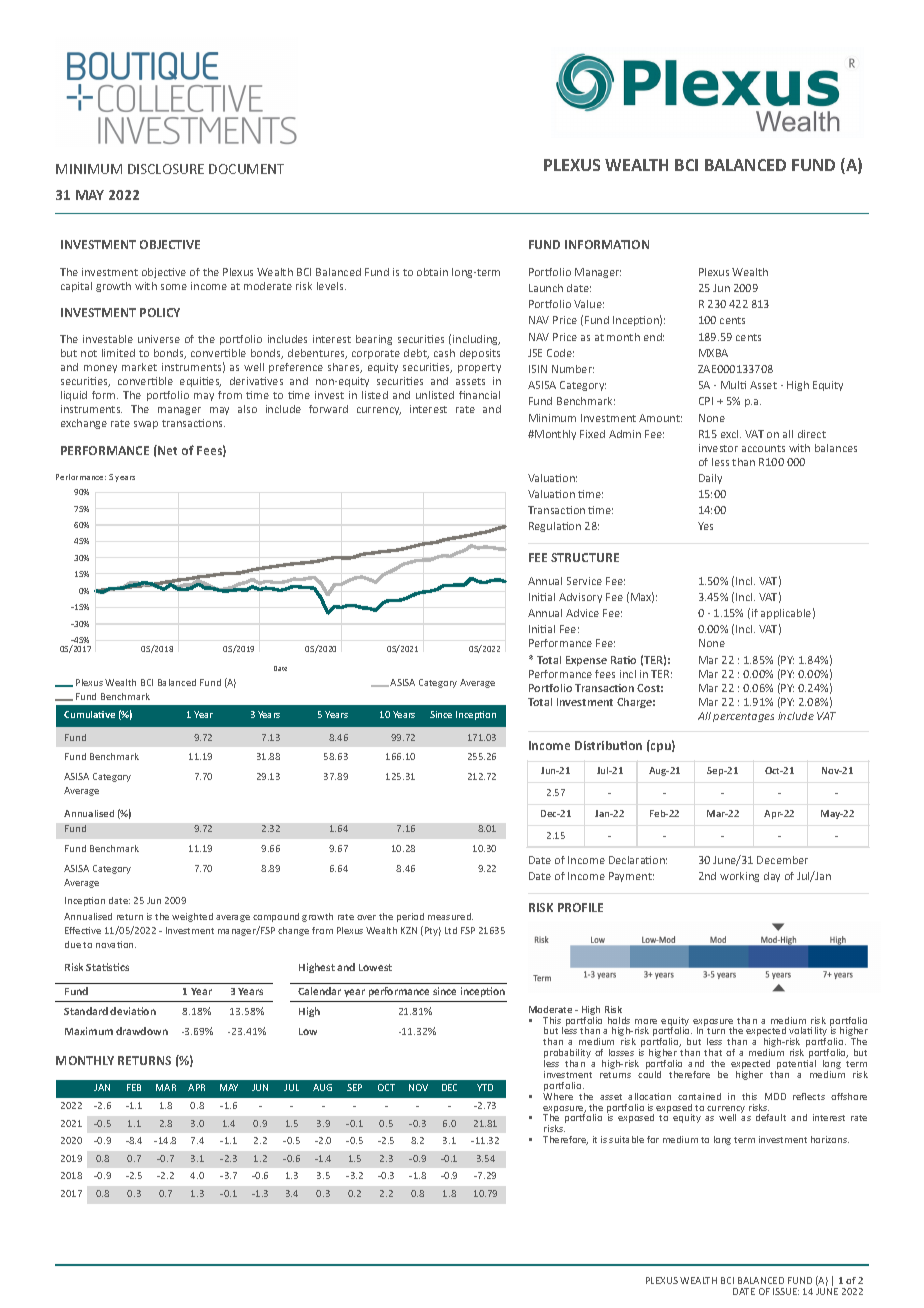  What do you see at coordinates (89, 714) in the screenshot?
I see `Cumulative` at bounding box center [89, 714].
